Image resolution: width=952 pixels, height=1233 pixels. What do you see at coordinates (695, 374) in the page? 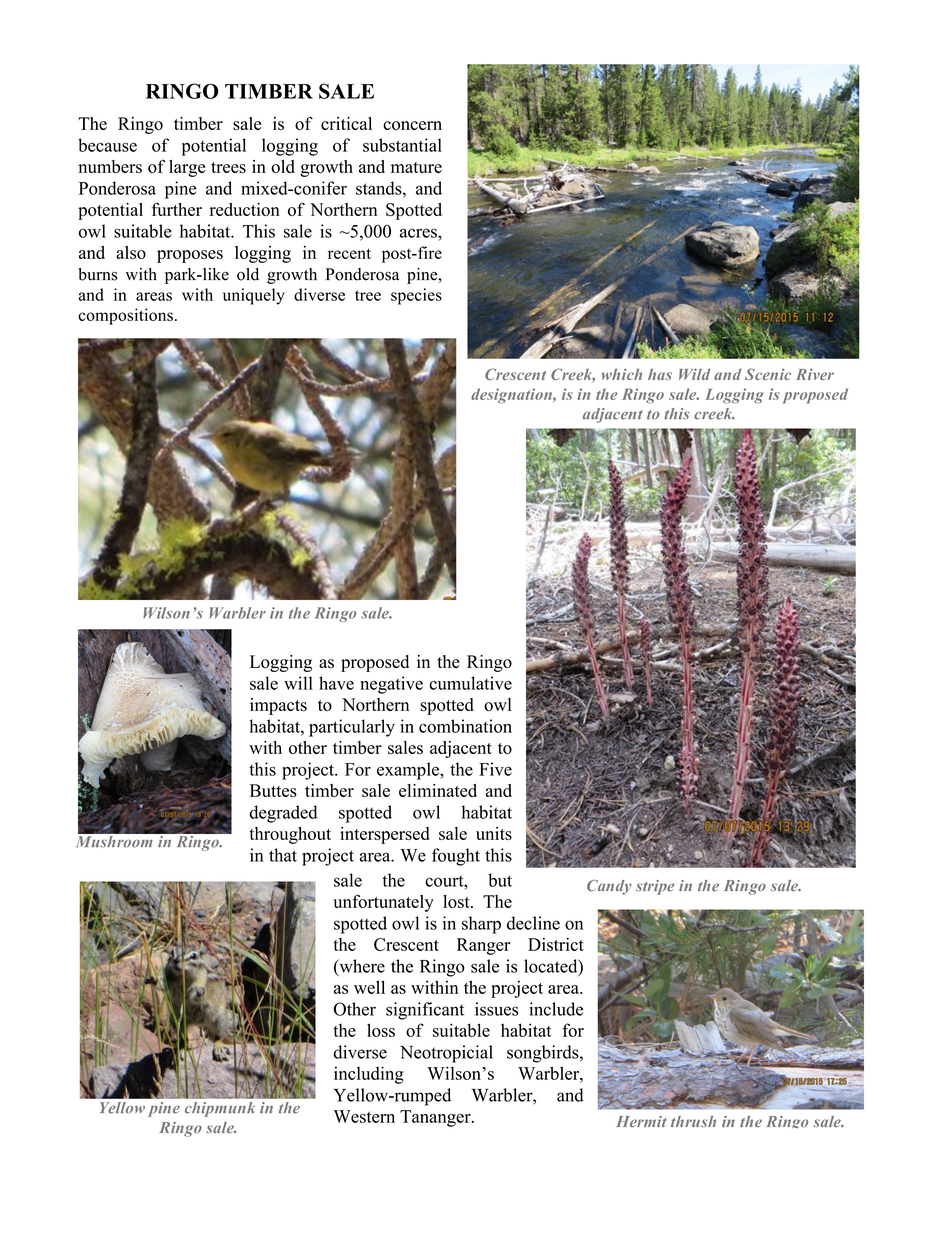
I see `Wild` at bounding box center [695, 374].
